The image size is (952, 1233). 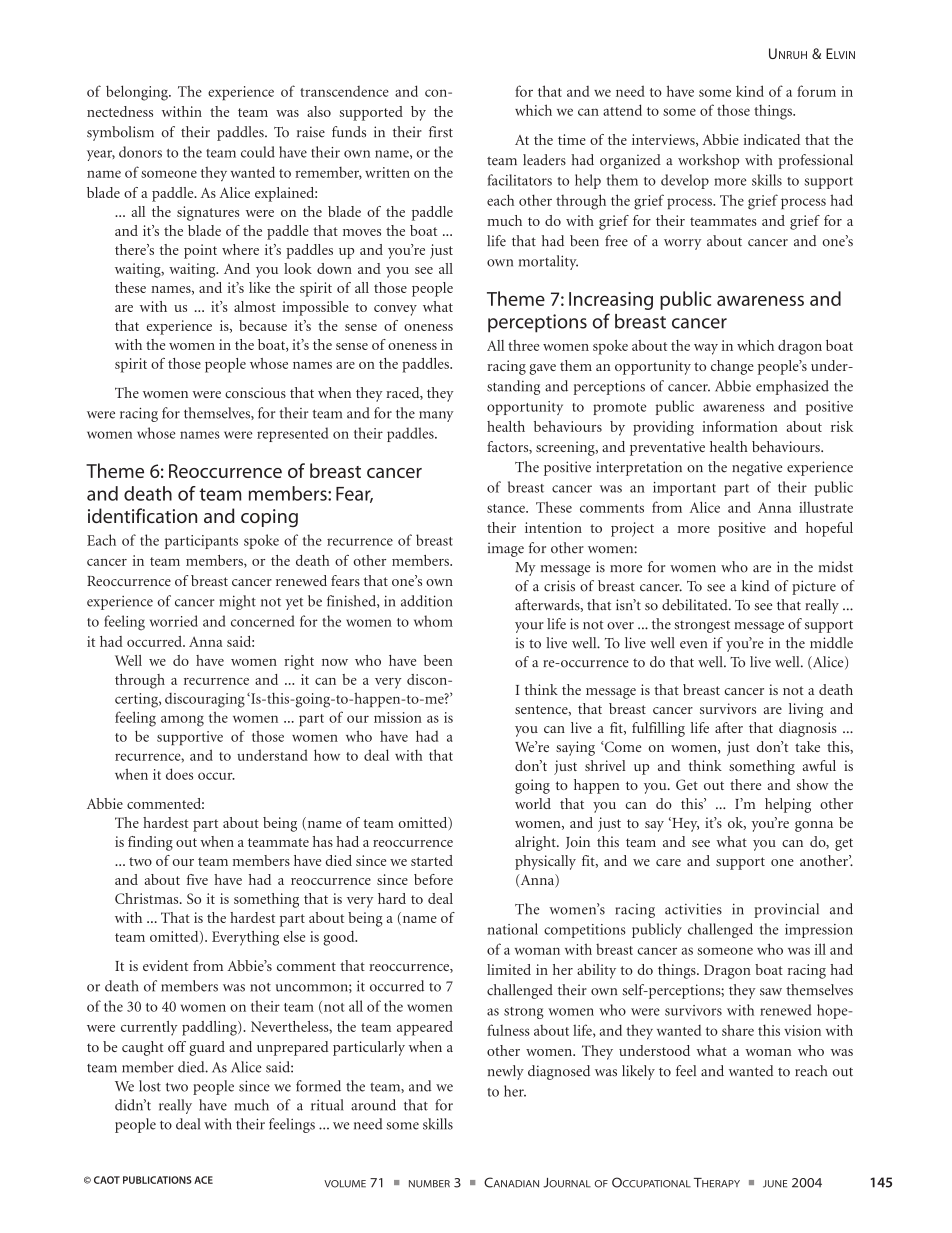 I want to click on provincial, so click(x=786, y=910).
